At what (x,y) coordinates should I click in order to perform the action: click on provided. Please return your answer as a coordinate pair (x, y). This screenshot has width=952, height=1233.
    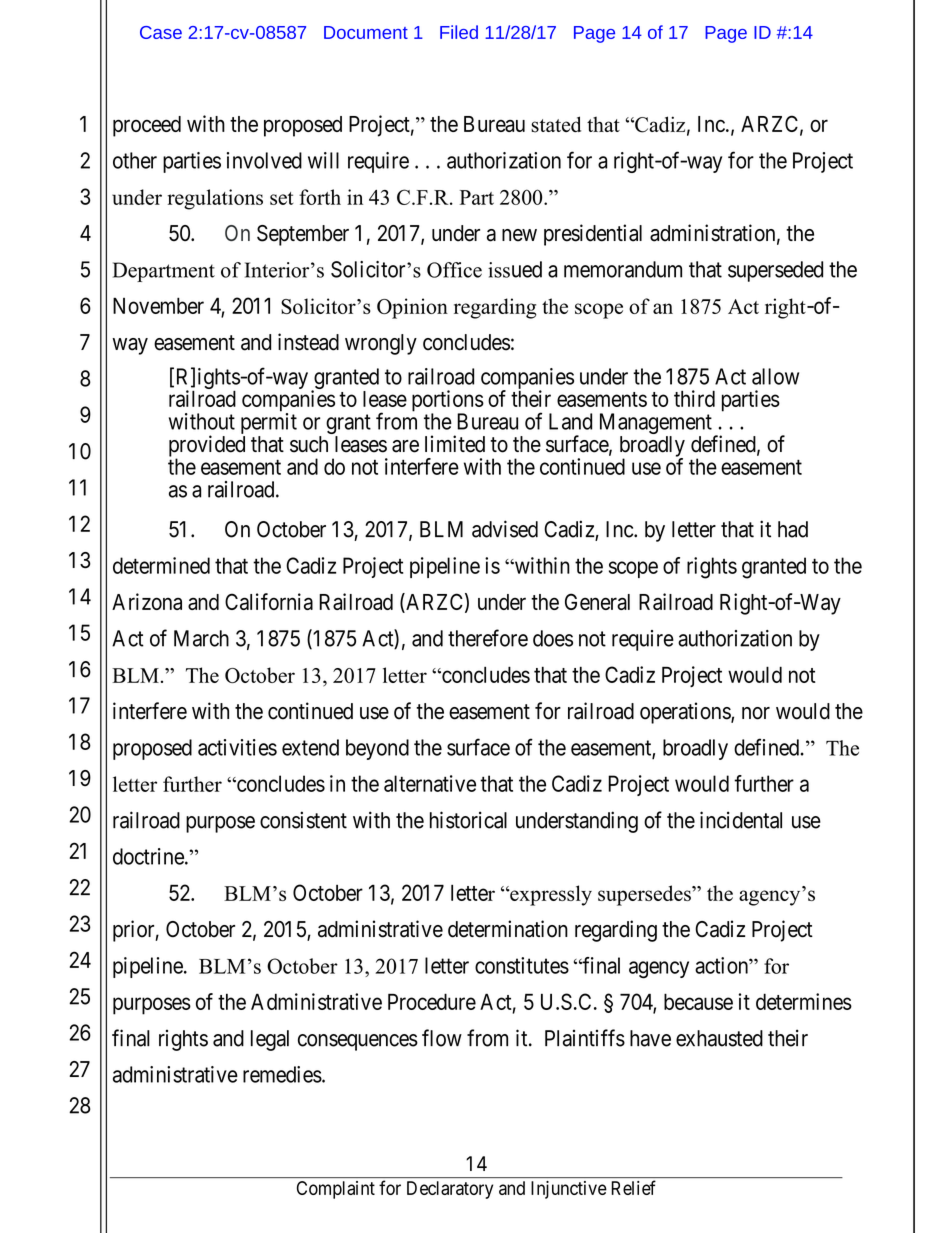
    Looking at the image, I should click on (207, 447).
